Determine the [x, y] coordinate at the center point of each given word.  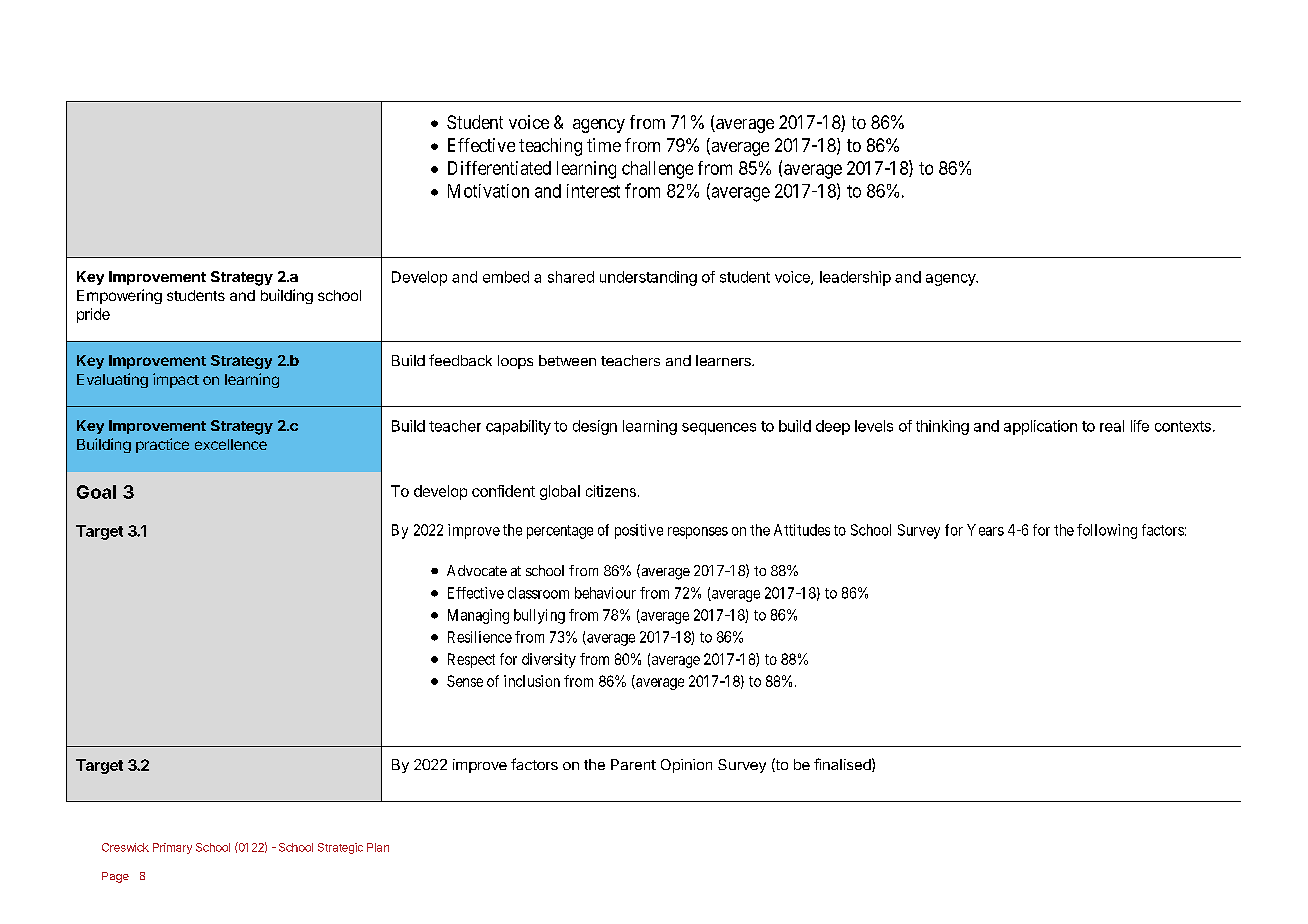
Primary [172, 848]
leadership [855, 278]
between [567, 360]
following [1107, 531]
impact [176, 380]
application [1040, 427]
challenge [657, 170]
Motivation [488, 191]
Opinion [686, 766]
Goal [96, 492]
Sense [465, 681]
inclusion [532, 681]
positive [639, 531]
